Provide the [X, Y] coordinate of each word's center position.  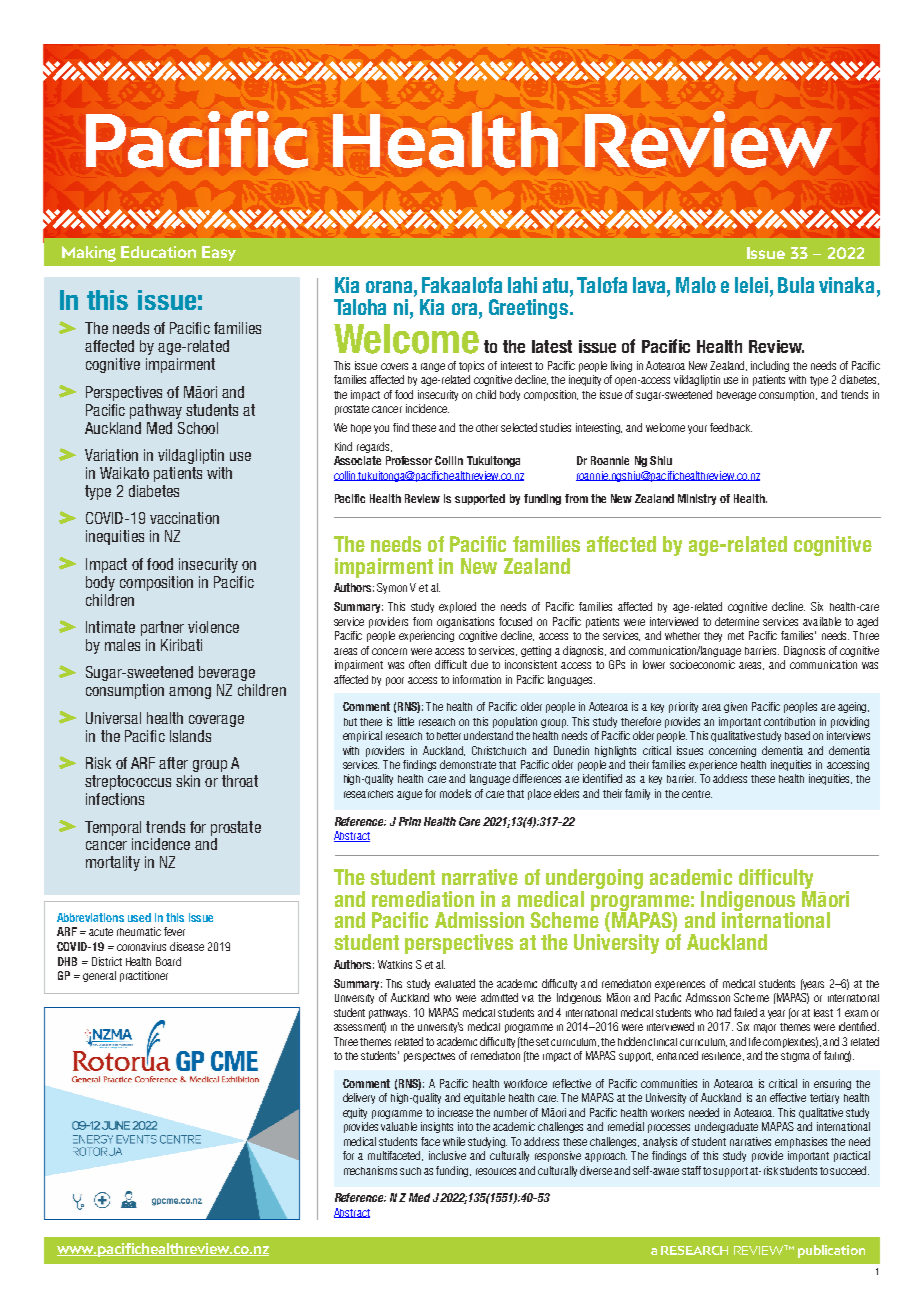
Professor [409, 460]
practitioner [144, 976]
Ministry [697, 499]
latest [552, 346]
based [797, 735]
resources [496, 1171]
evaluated [455, 983]
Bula [796, 285]
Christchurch [499, 750]
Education [158, 252]
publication [831, 1251]
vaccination [184, 518]
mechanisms [370, 1170]
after [173, 763]
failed [745, 1012]
